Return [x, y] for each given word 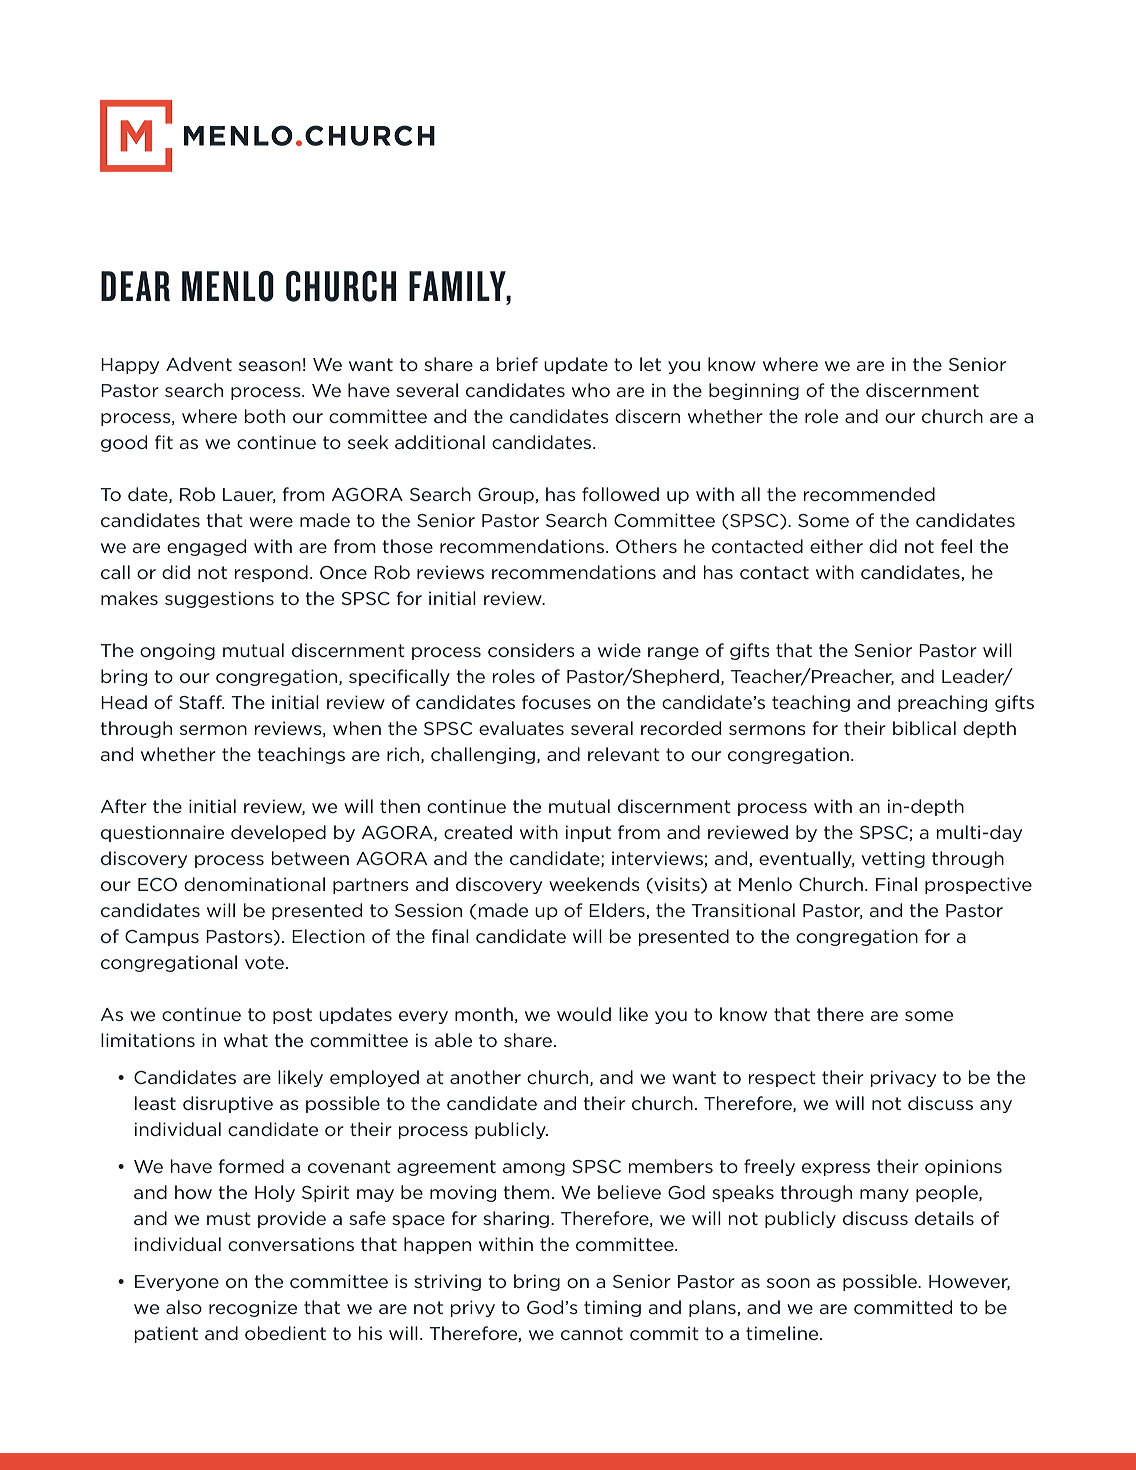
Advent [199, 364]
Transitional [743, 910]
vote [264, 962]
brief [517, 364]
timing [612, 1308]
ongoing [177, 651]
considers [531, 650]
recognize [253, 1308]
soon [788, 1283]
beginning [754, 391]
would [584, 1014]
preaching [942, 703]
